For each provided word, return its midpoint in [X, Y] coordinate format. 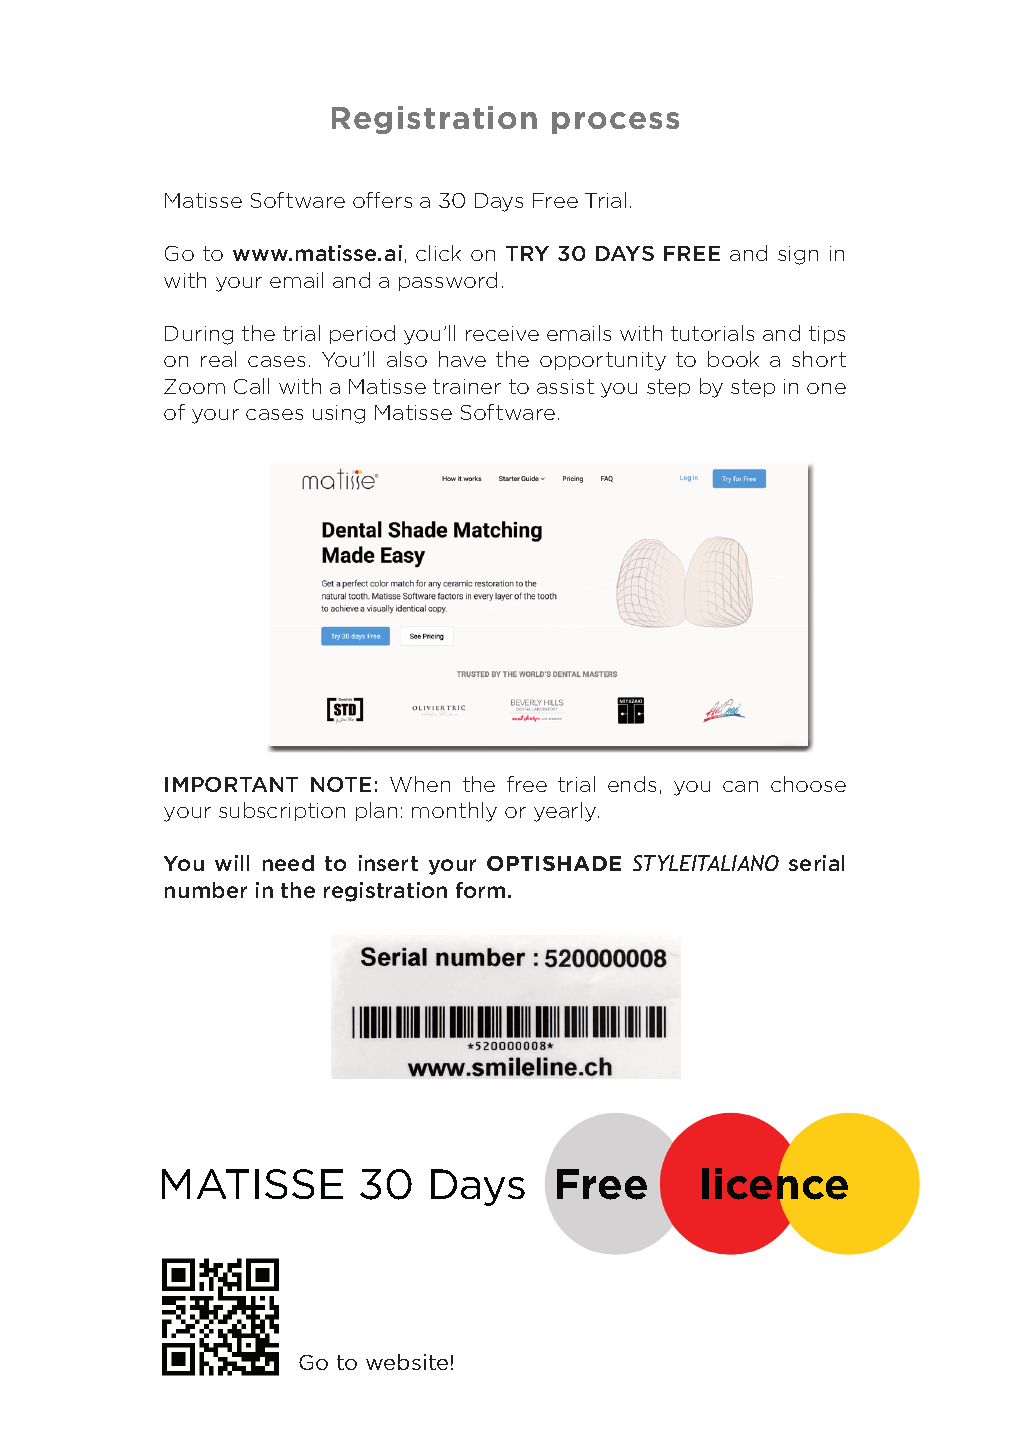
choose [808, 784]
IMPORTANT [231, 784]
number [206, 890]
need [288, 863]
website [407, 1362]
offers [382, 200]
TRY [527, 253]
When [420, 784]
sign [798, 255]
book [733, 359]
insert [388, 863]
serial [816, 863]
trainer [467, 386]
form [480, 890]
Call [251, 386]
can [740, 786]
